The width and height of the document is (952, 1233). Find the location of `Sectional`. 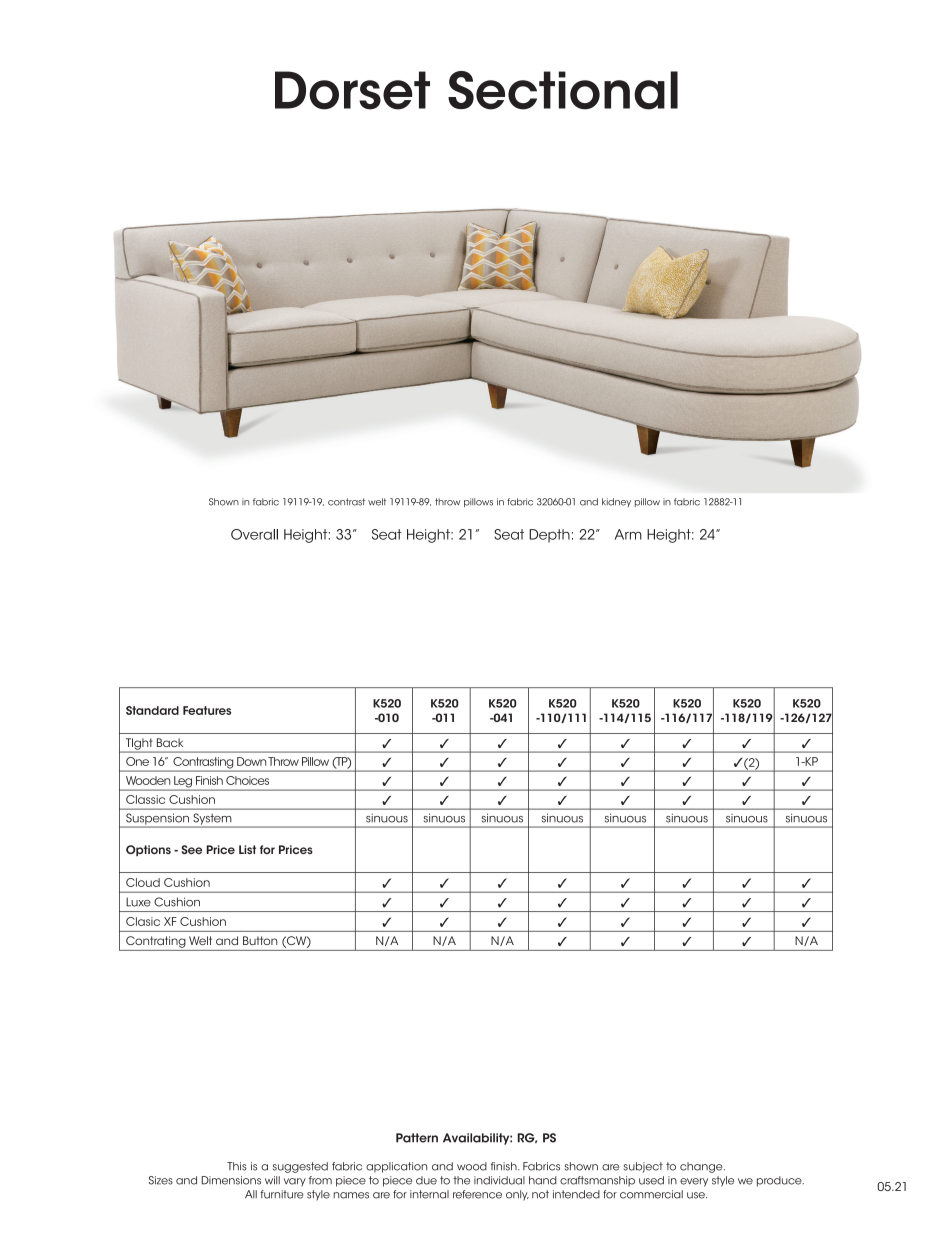

Sectional is located at coordinates (563, 90).
